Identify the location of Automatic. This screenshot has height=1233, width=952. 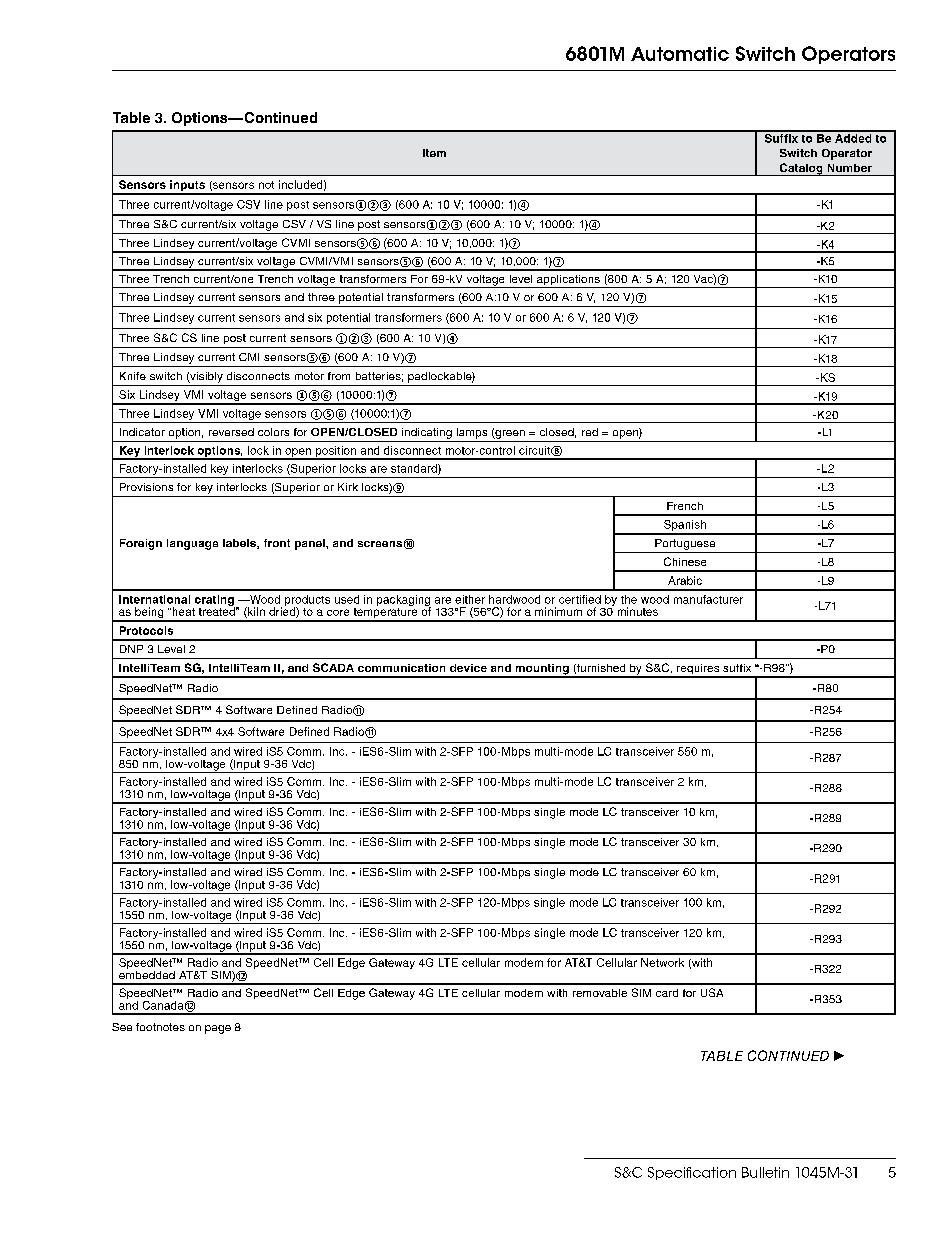
(680, 54).
